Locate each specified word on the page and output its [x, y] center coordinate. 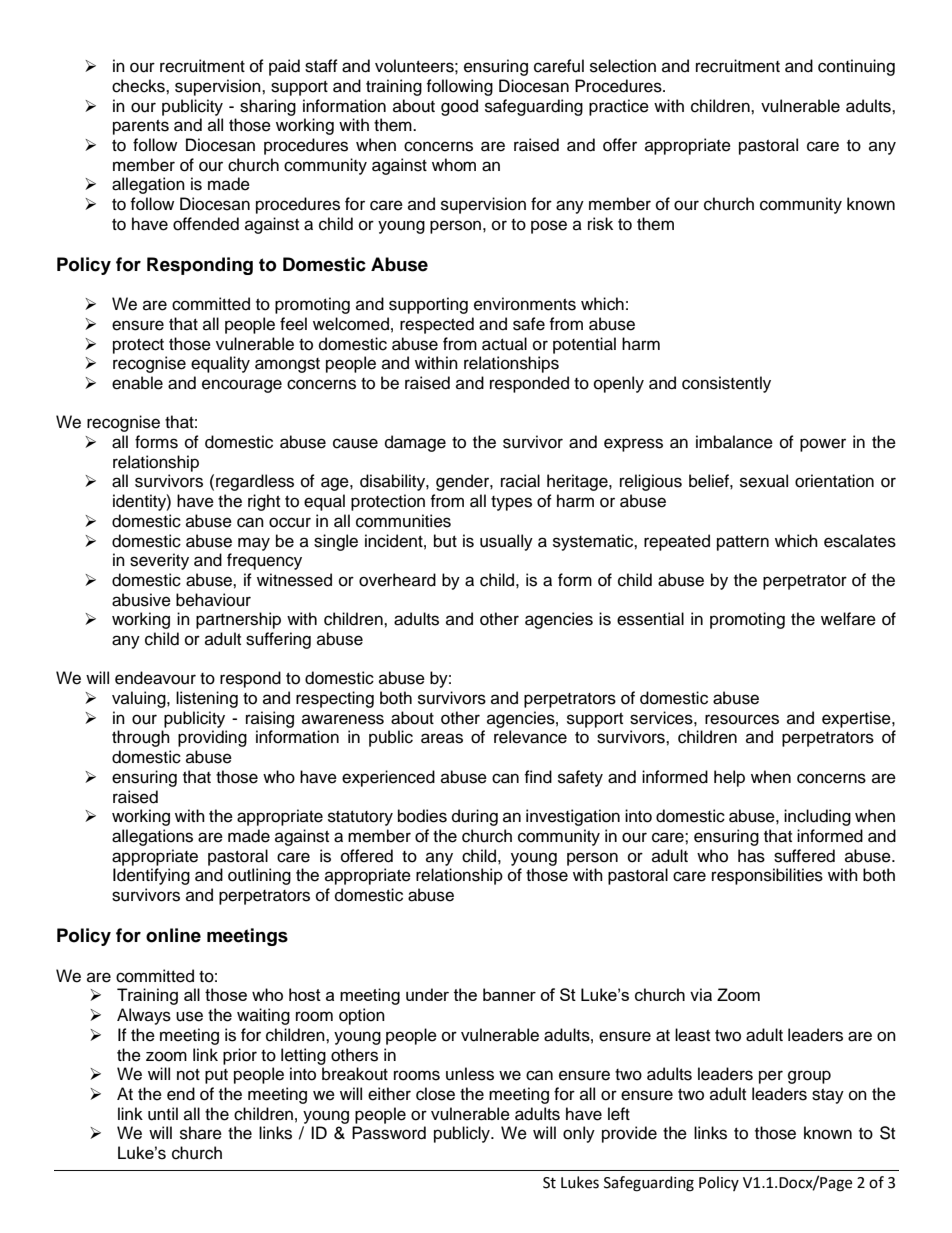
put [216, 1076]
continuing [856, 67]
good [459, 107]
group [809, 1077]
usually [506, 542]
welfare [848, 619]
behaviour [213, 600]
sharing [268, 107]
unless [470, 1074]
